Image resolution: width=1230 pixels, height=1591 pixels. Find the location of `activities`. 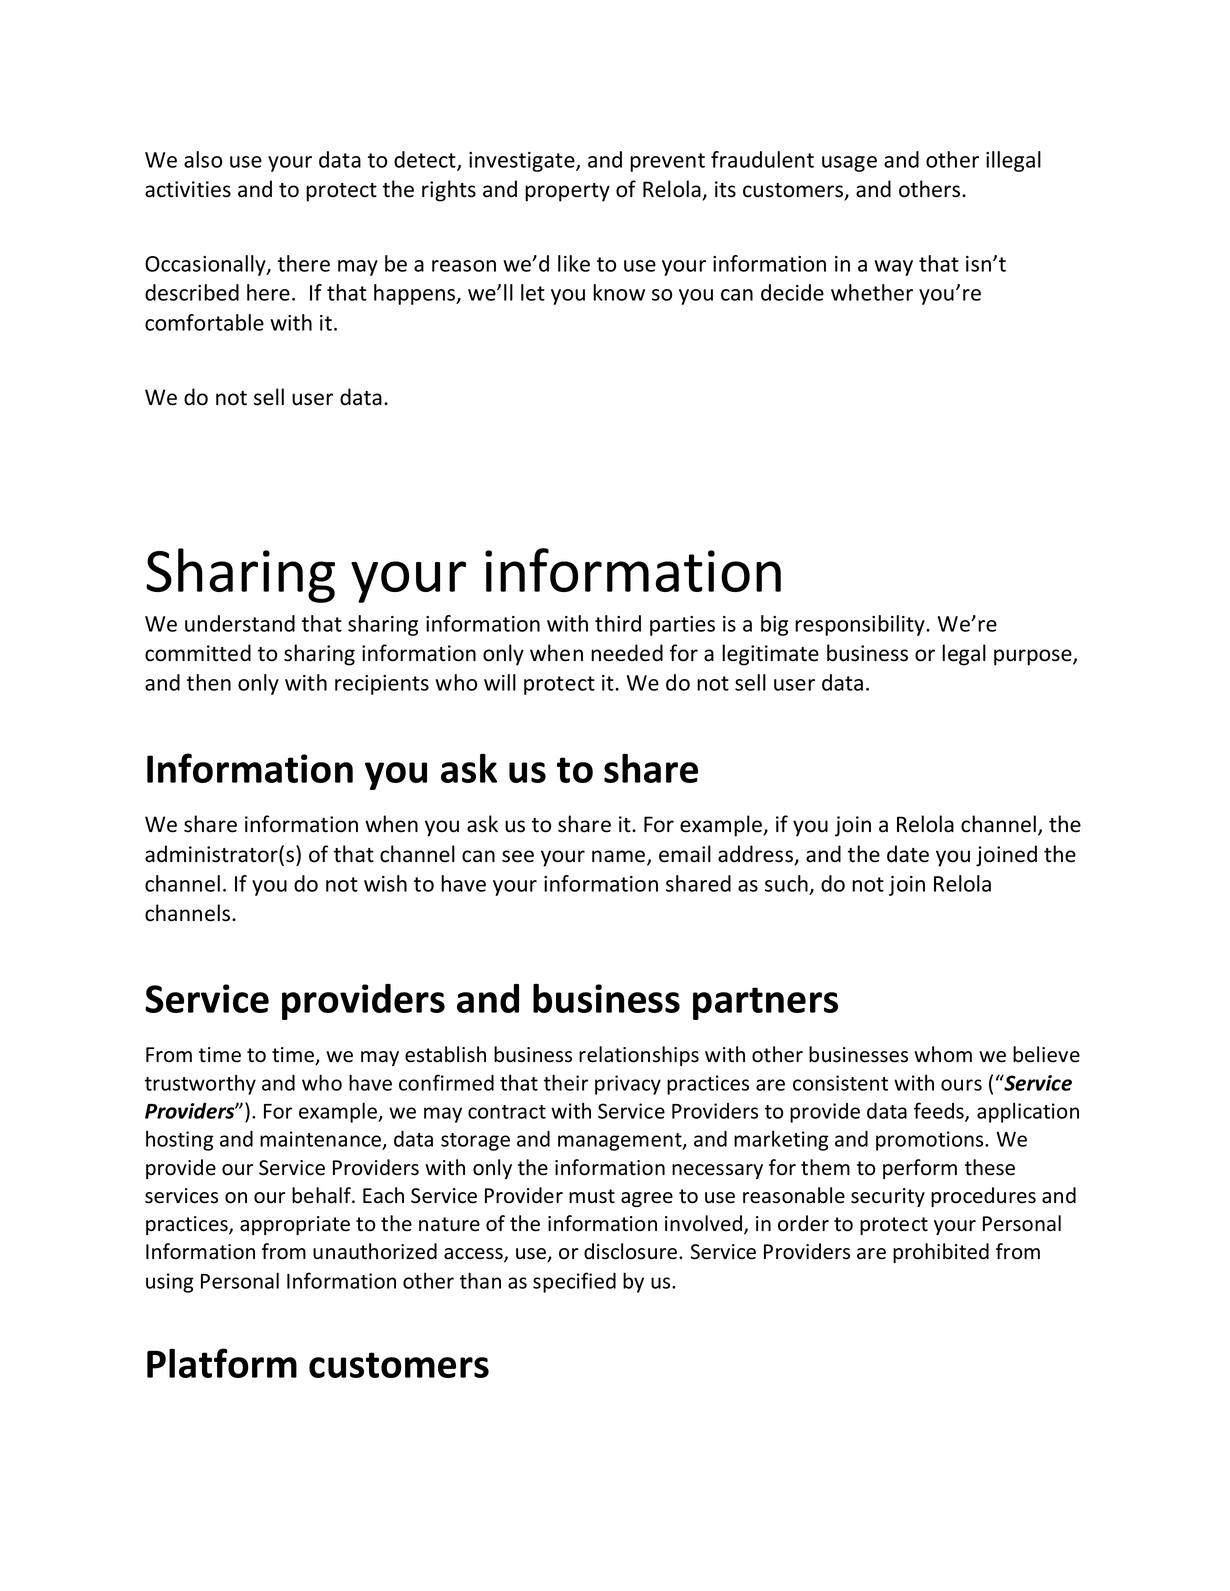

activities is located at coordinates (188, 189).
